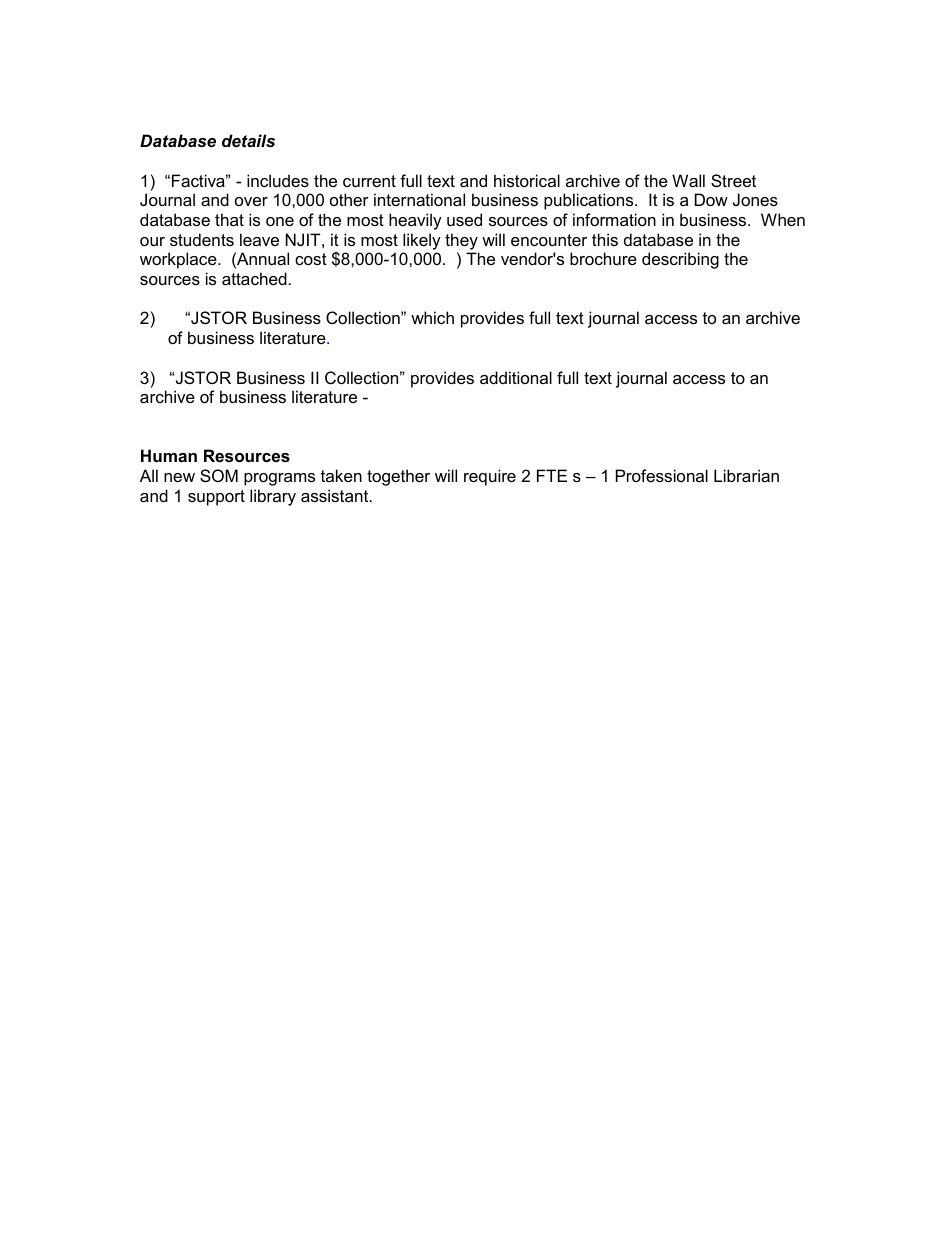  Describe the element at coordinates (490, 477) in the document. I see `require` at that location.
